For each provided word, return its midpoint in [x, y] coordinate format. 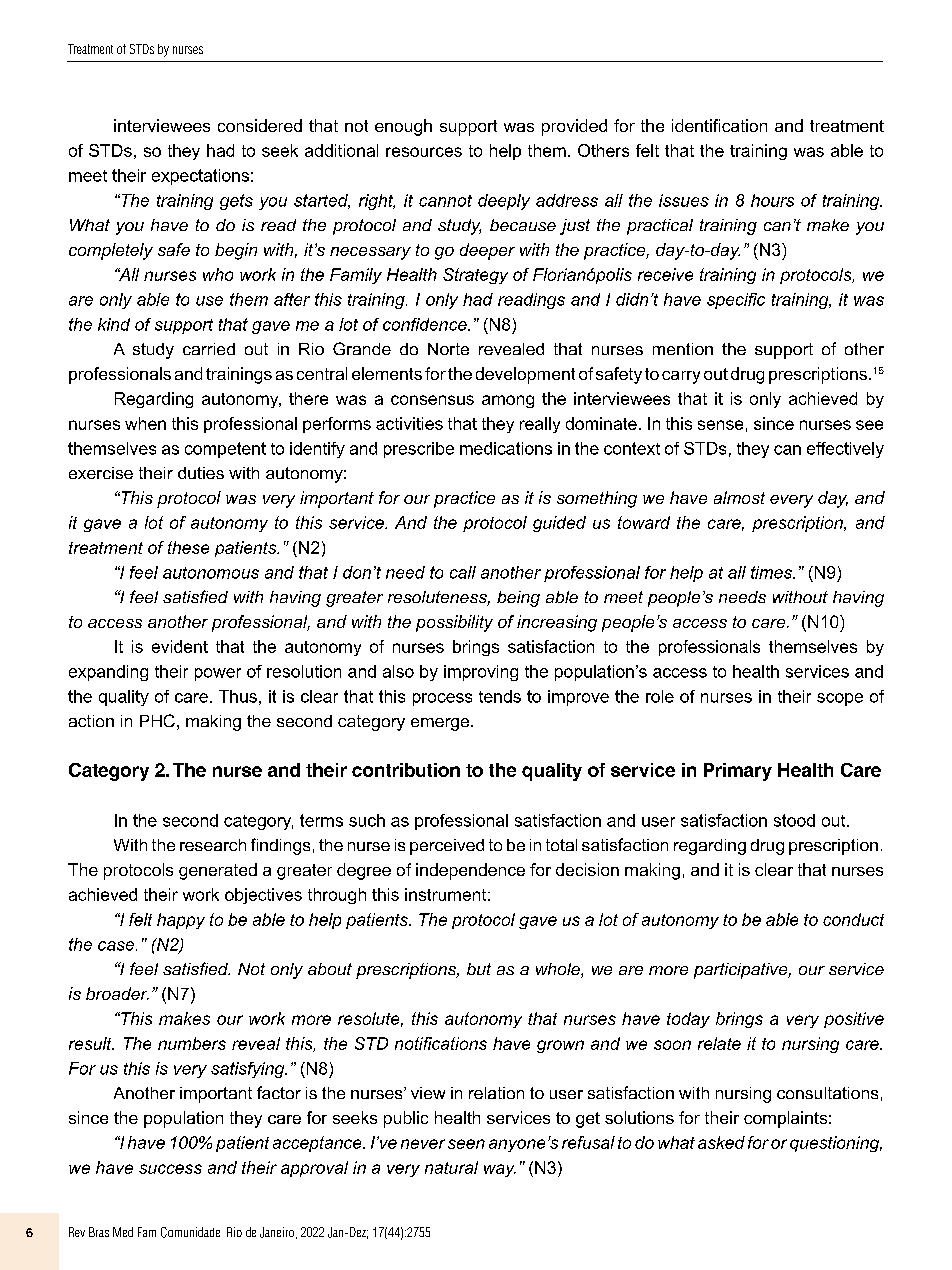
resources [424, 152]
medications [506, 448]
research [213, 845]
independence [470, 871]
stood [794, 820]
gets [236, 202]
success [170, 1169]
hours [772, 200]
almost [739, 497]
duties [201, 473]
